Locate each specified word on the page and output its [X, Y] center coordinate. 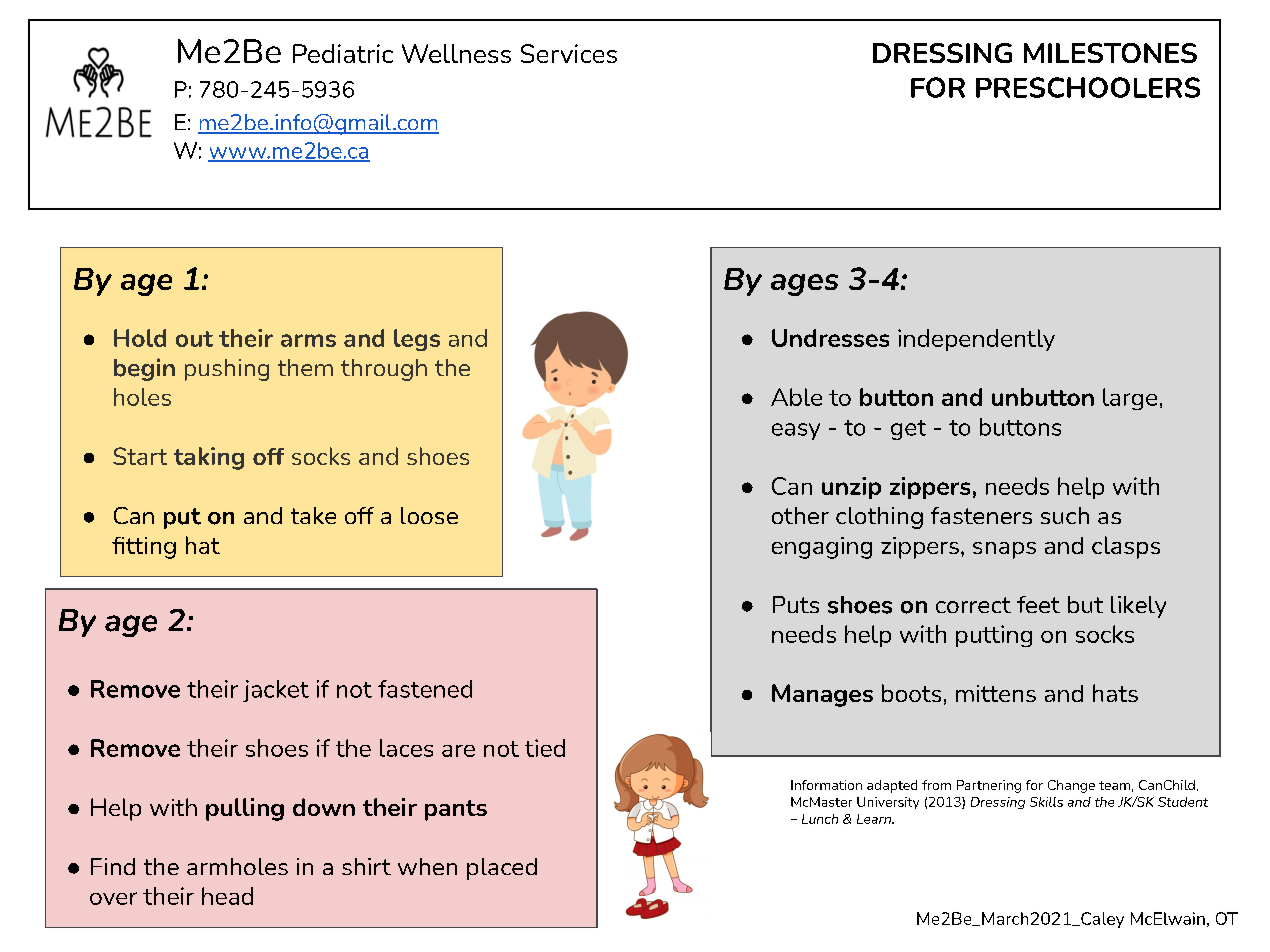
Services [569, 53]
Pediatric [343, 53]
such [1065, 515]
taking [209, 458]
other [800, 515]
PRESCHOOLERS [1088, 87]
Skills [1046, 802]
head [227, 896]
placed [502, 869]
